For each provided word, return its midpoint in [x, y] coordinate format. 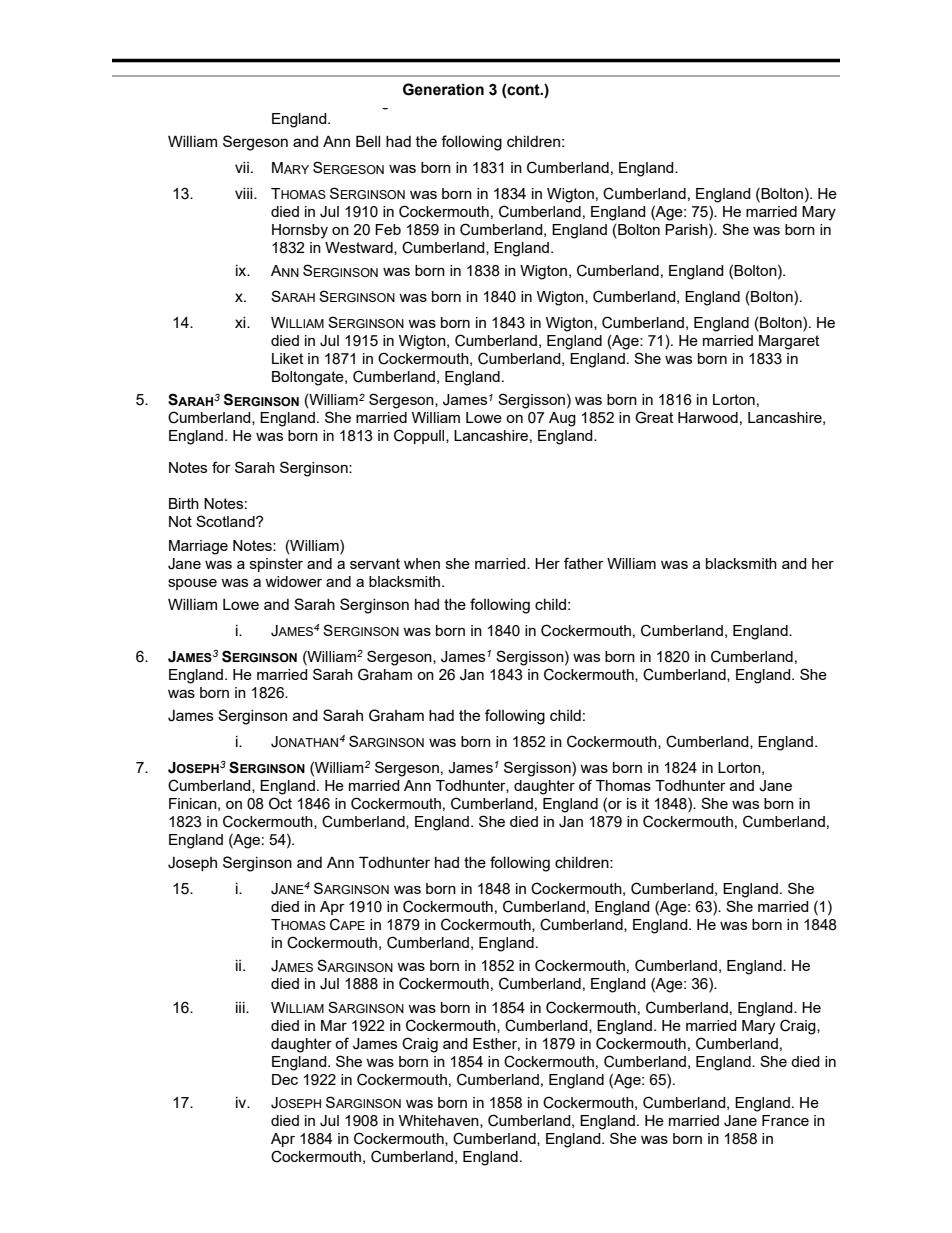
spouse [192, 584]
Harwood [708, 417]
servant [375, 563]
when [422, 563]
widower [293, 581]
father [584, 563]
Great [654, 417]
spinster [276, 565]
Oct [280, 803]
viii [245, 193]
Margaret [789, 342]
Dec [285, 1079]
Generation [443, 89]
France [785, 1120]
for [221, 467]
